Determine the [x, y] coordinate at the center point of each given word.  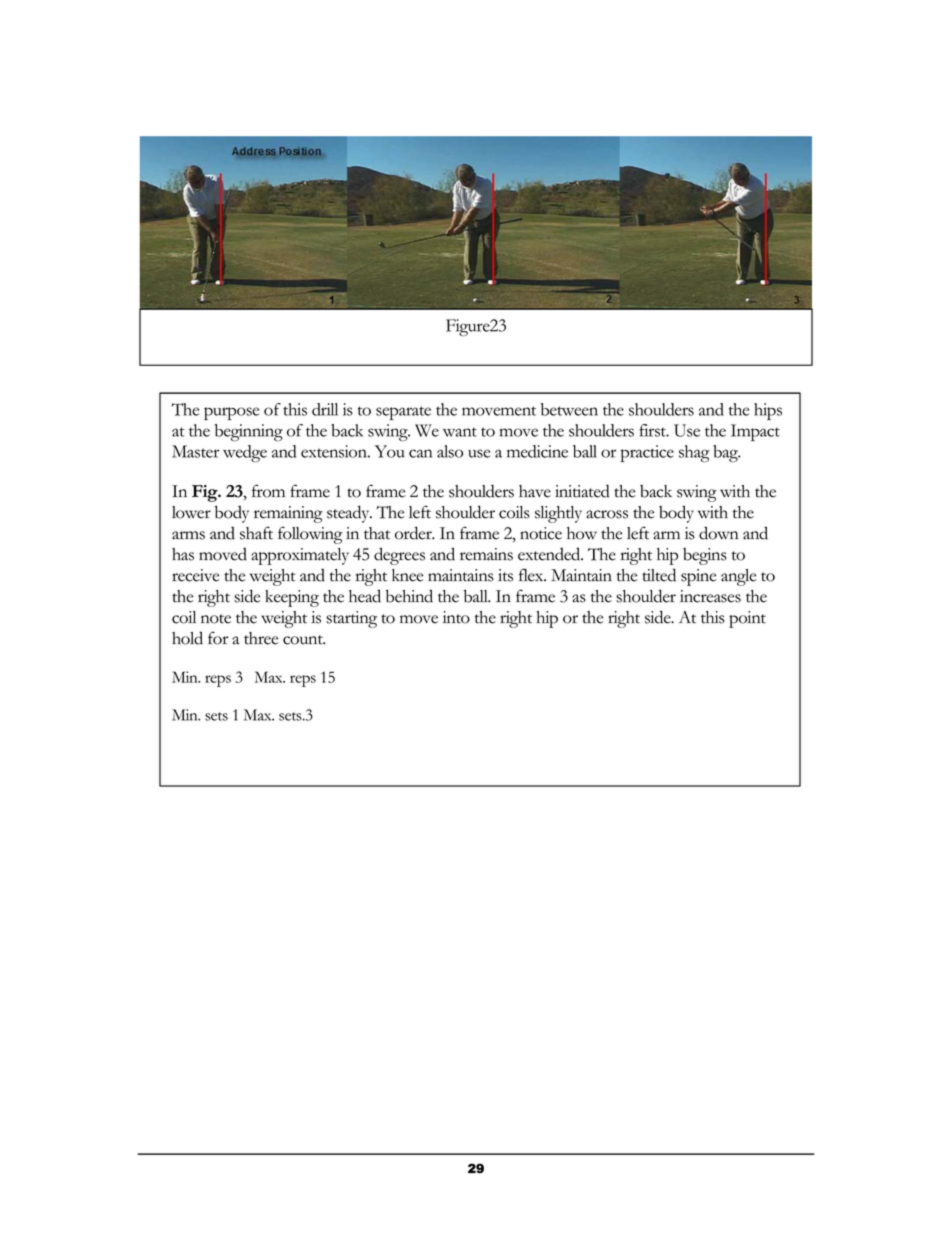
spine [698, 577]
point [747, 619]
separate [403, 413]
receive [195, 575]
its [505, 575]
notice [541, 533]
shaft [256, 533]
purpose [231, 413]
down [719, 533]
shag [694, 453]
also [450, 451]
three [261, 638]
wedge [245, 453]
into [456, 617]
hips [768, 411]
